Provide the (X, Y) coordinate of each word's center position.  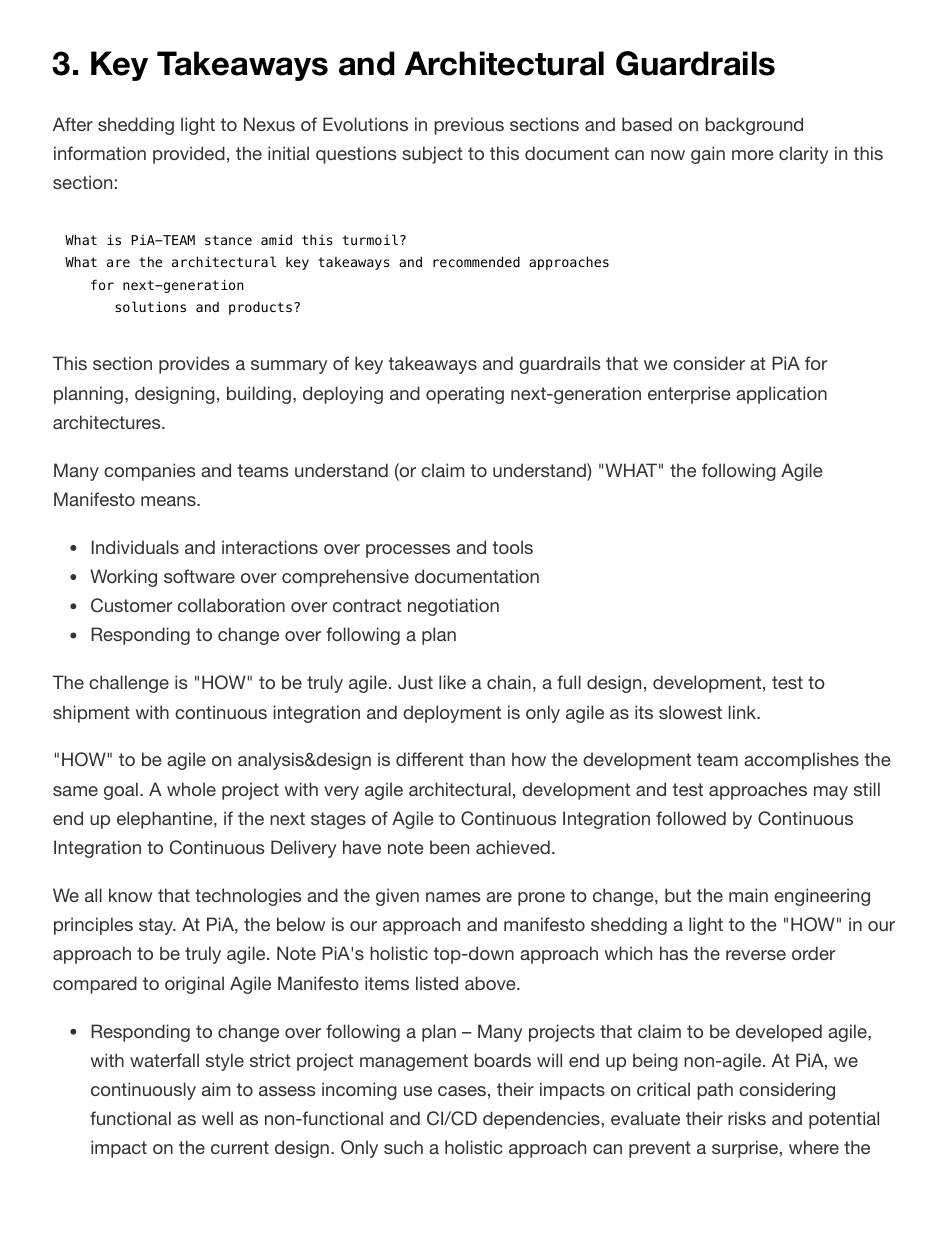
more (752, 155)
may (831, 793)
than (487, 759)
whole (191, 789)
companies (150, 472)
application (781, 395)
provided (189, 155)
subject (432, 155)
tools (512, 547)
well (217, 1118)
